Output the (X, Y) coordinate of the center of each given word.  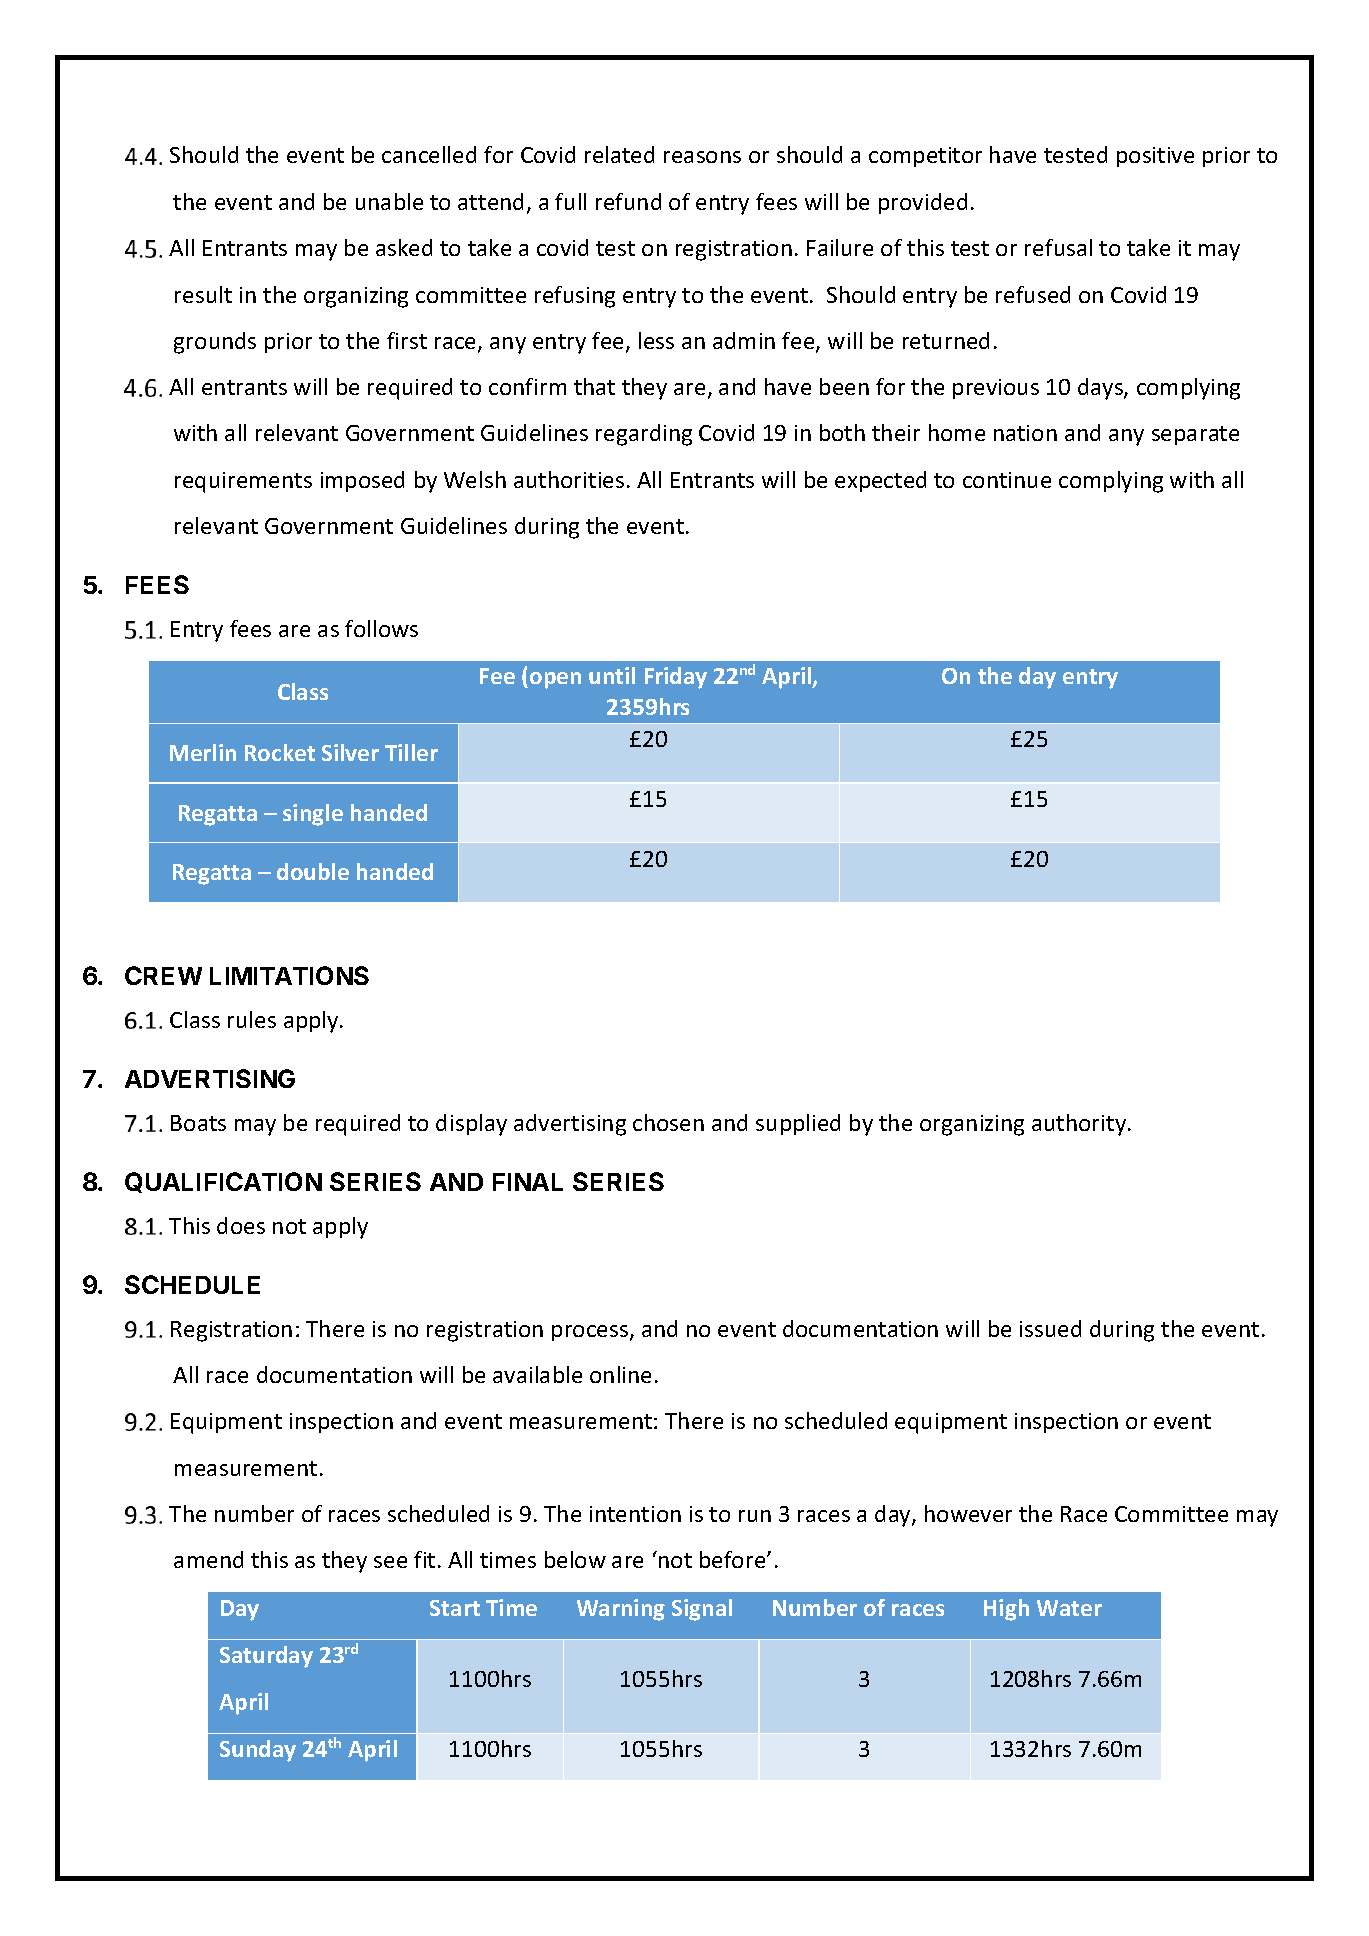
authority (1080, 1125)
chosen (668, 1122)
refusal (1058, 247)
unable (389, 201)
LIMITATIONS (289, 975)
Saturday (266, 1657)
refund (628, 201)
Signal (702, 1610)
